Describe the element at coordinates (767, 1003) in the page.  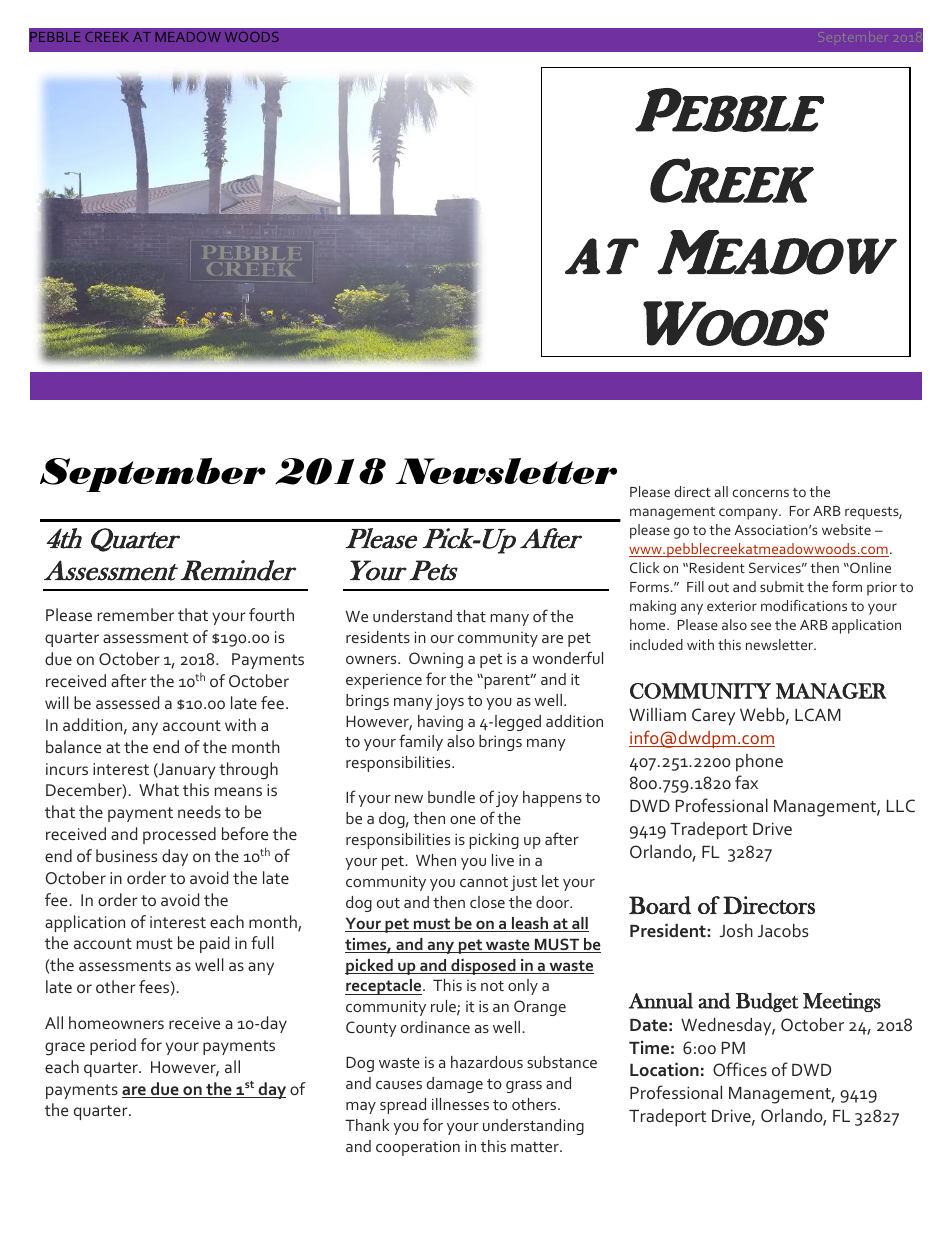
I see `Budget` at that location.
